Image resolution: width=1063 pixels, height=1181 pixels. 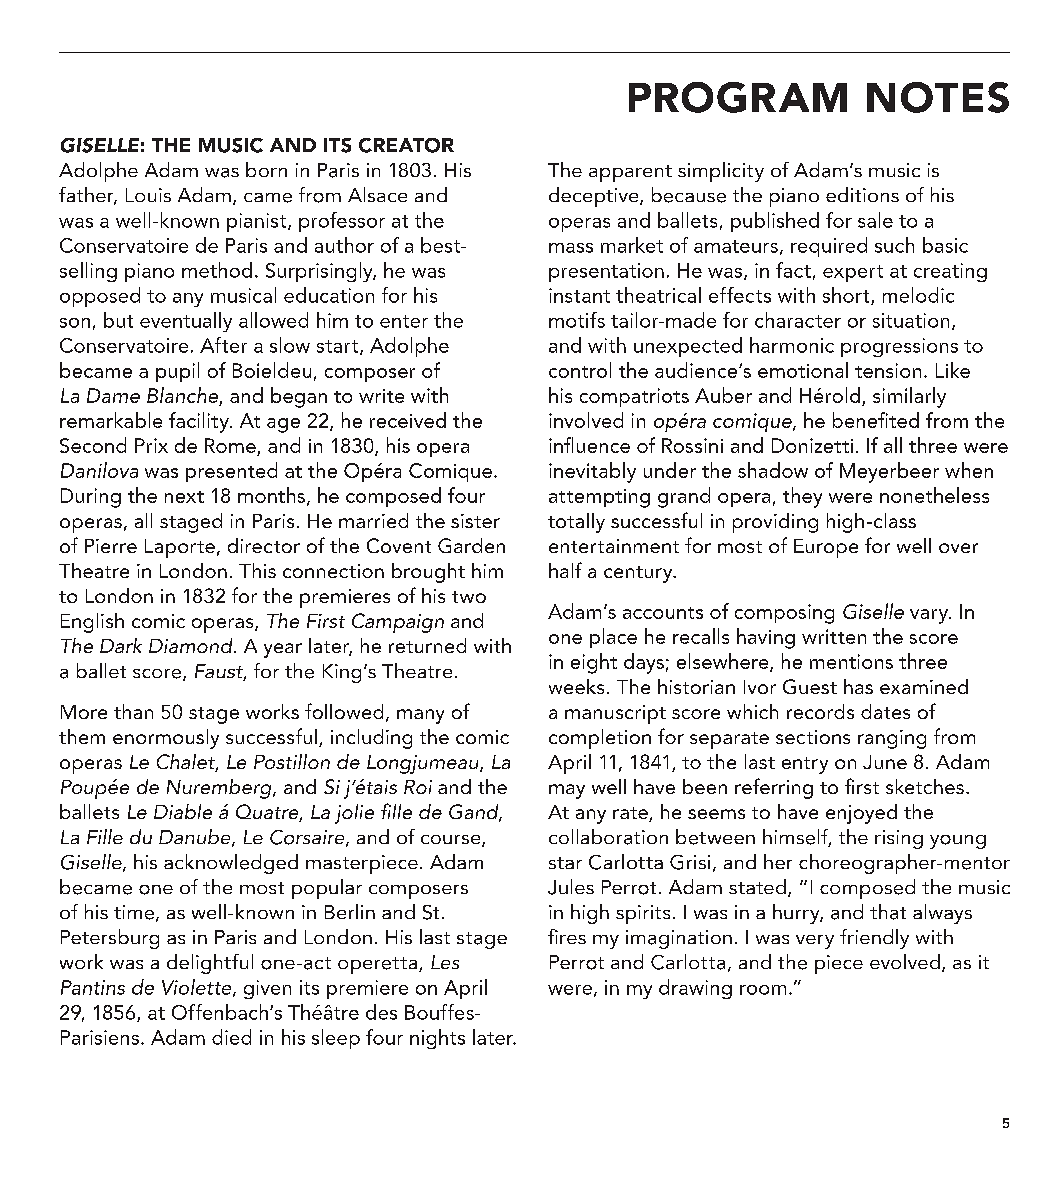 I want to click on NOTES, so click(x=938, y=97).
